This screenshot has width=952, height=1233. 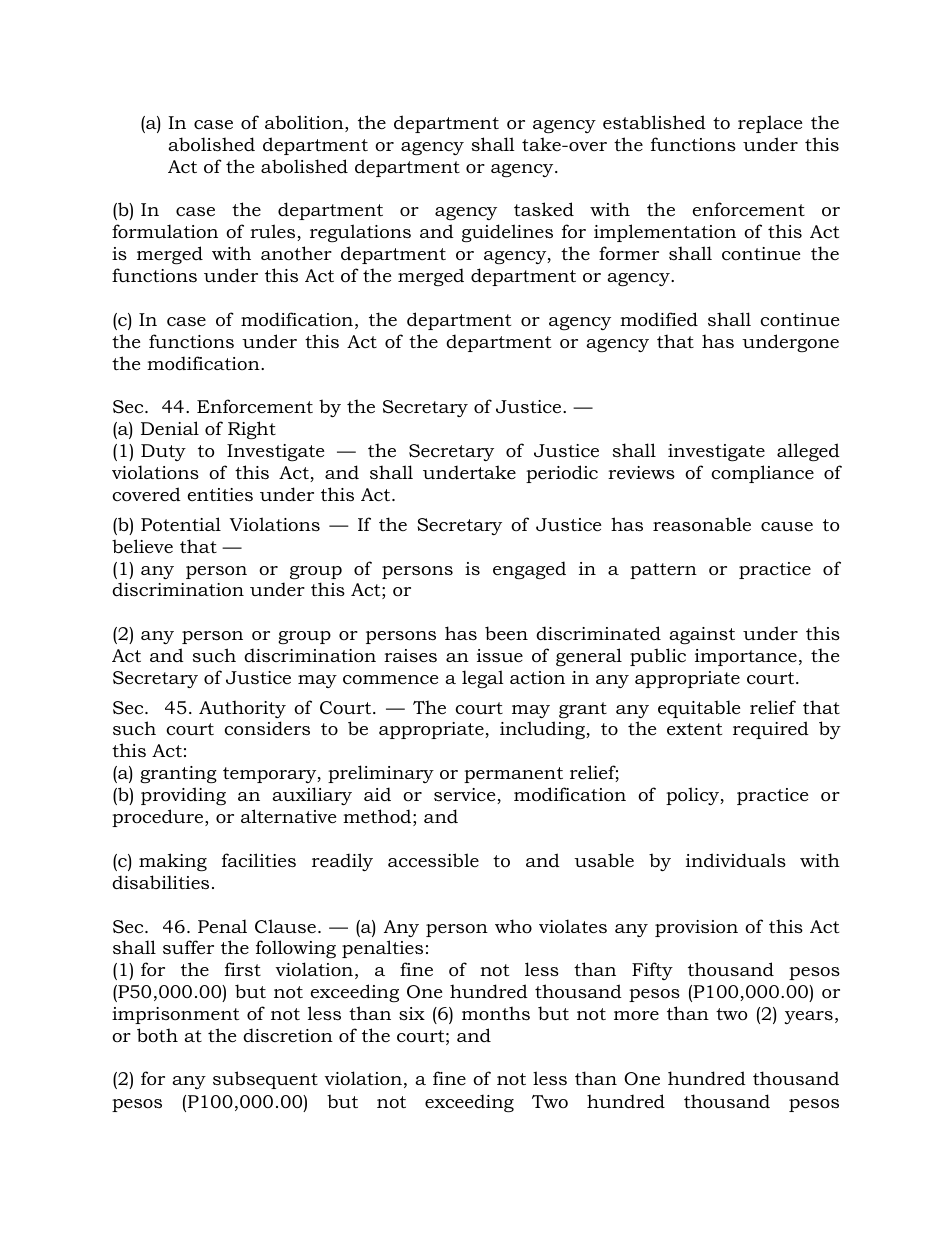 I want to click on Right, so click(x=252, y=430).
